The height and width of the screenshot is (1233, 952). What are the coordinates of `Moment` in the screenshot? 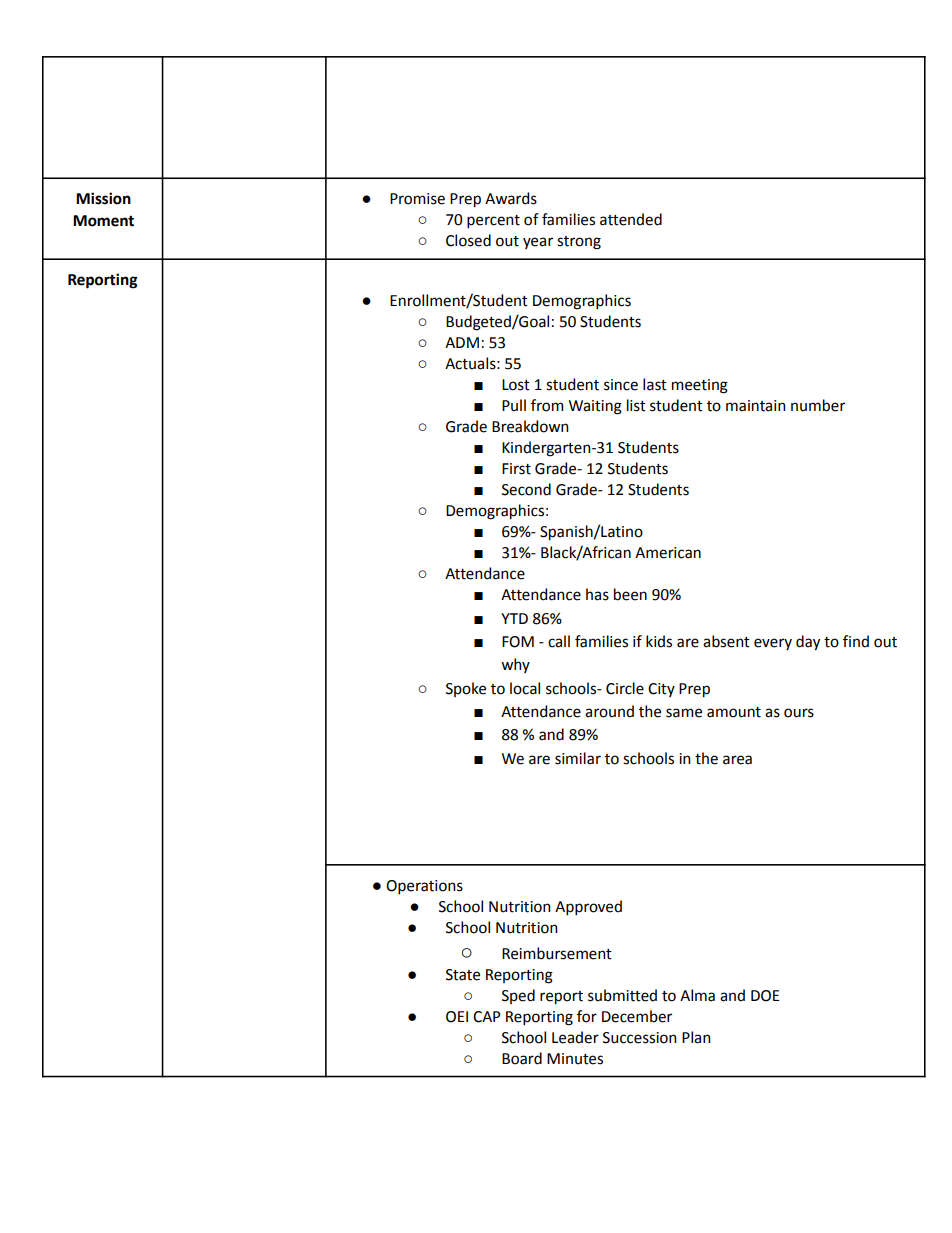 It's located at (103, 221).
